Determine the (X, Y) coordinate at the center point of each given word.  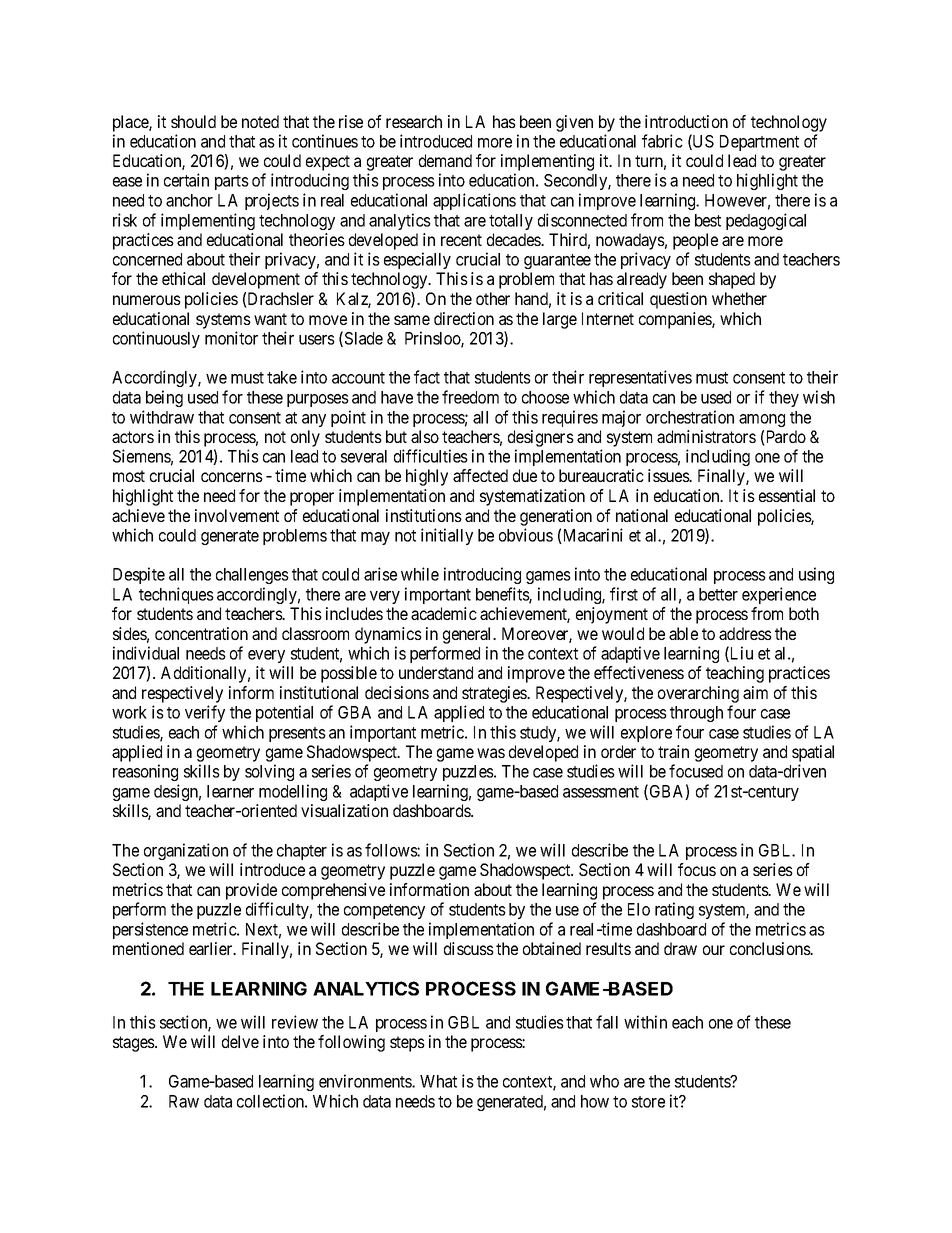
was (491, 753)
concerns (232, 477)
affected (480, 475)
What (438, 1081)
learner (230, 791)
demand (445, 160)
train (673, 751)
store (648, 1102)
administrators (706, 436)
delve (240, 1041)
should (193, 121)
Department (759, 143)
